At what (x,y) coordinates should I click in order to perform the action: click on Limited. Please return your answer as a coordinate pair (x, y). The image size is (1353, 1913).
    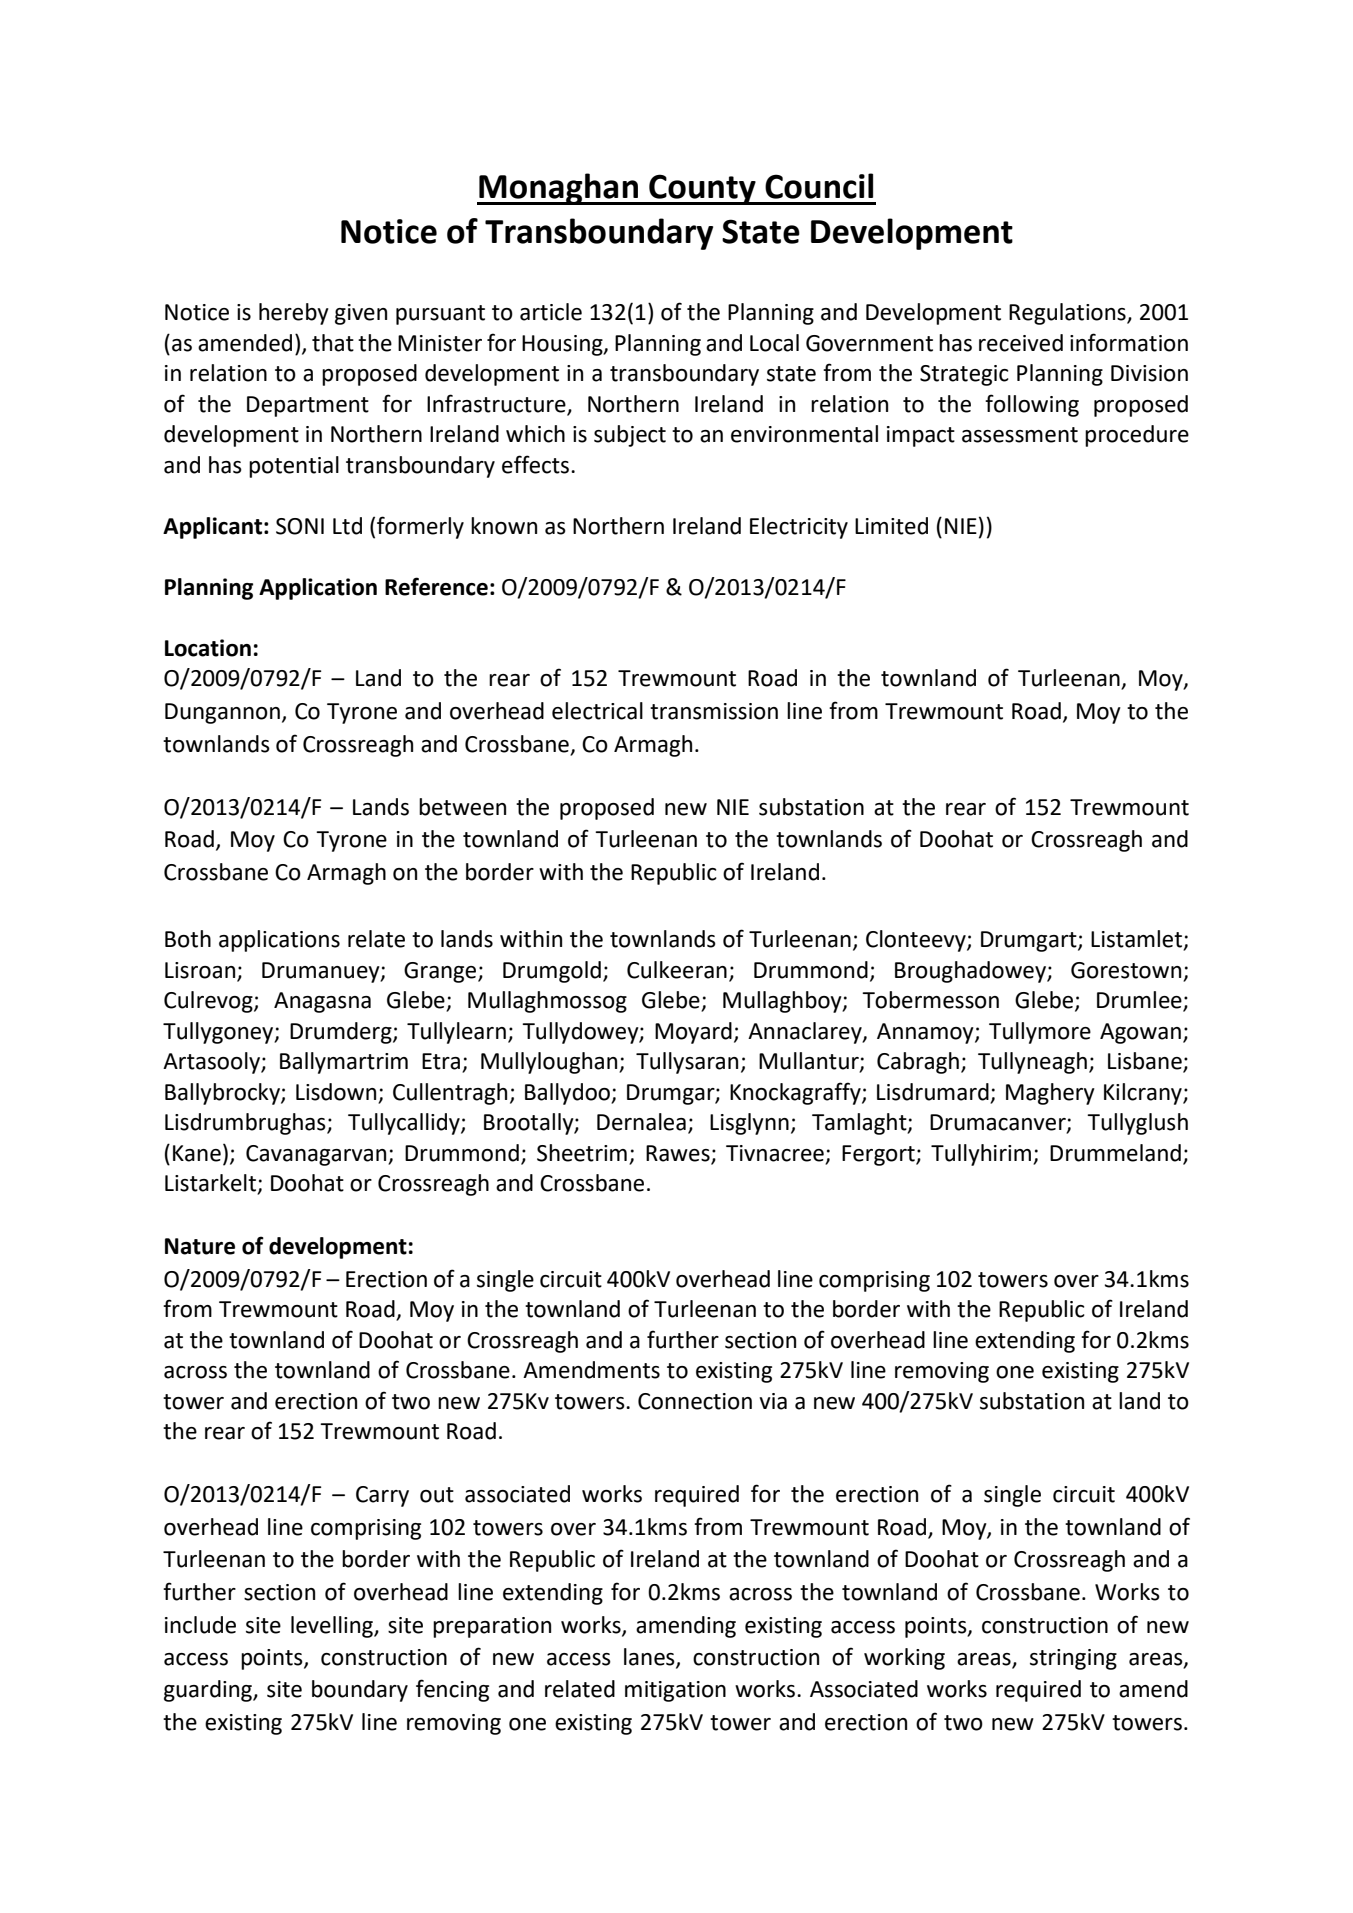
    Looking at the image, I should click on (891, 526).
